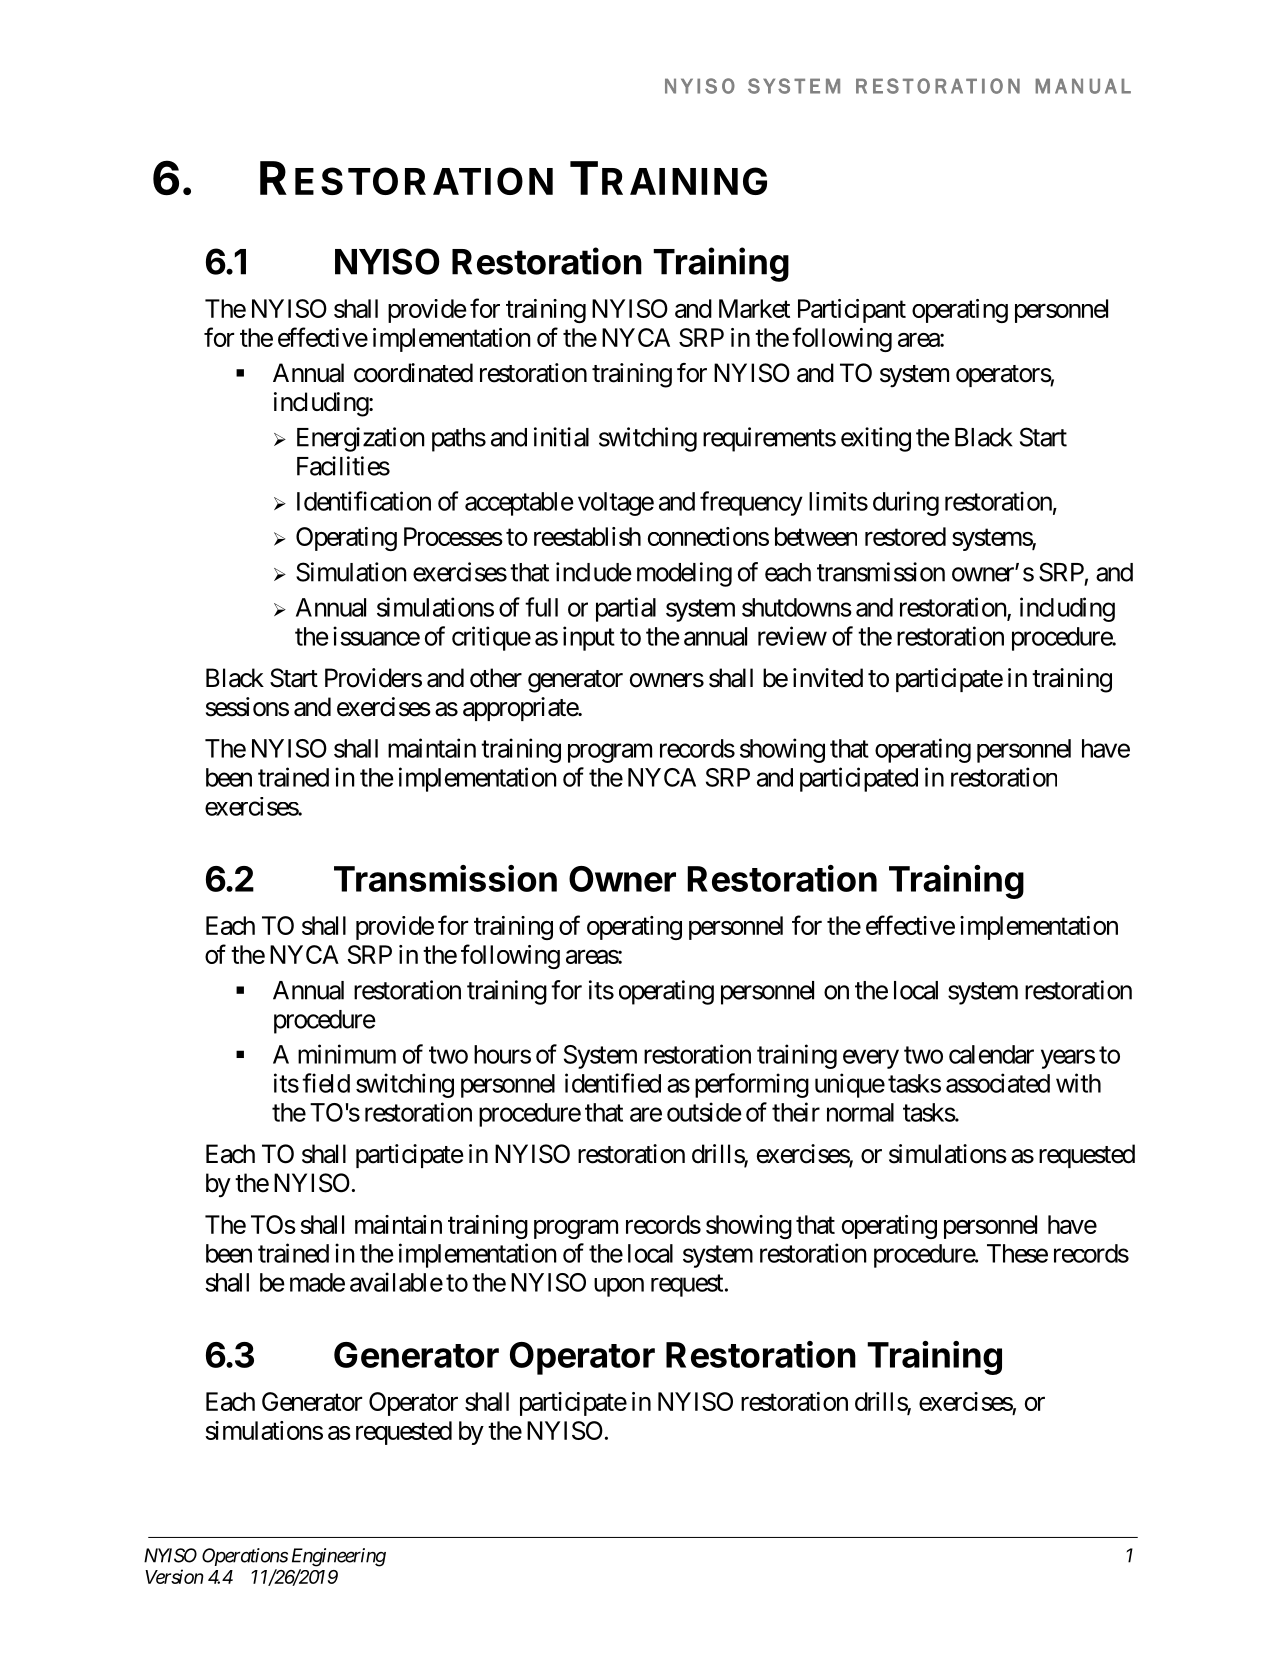 The height and width of the screenshot is (1664, 1286). Describe the element at coordinates (860, 1112) in the screenshot. I see `normal` at that location.
